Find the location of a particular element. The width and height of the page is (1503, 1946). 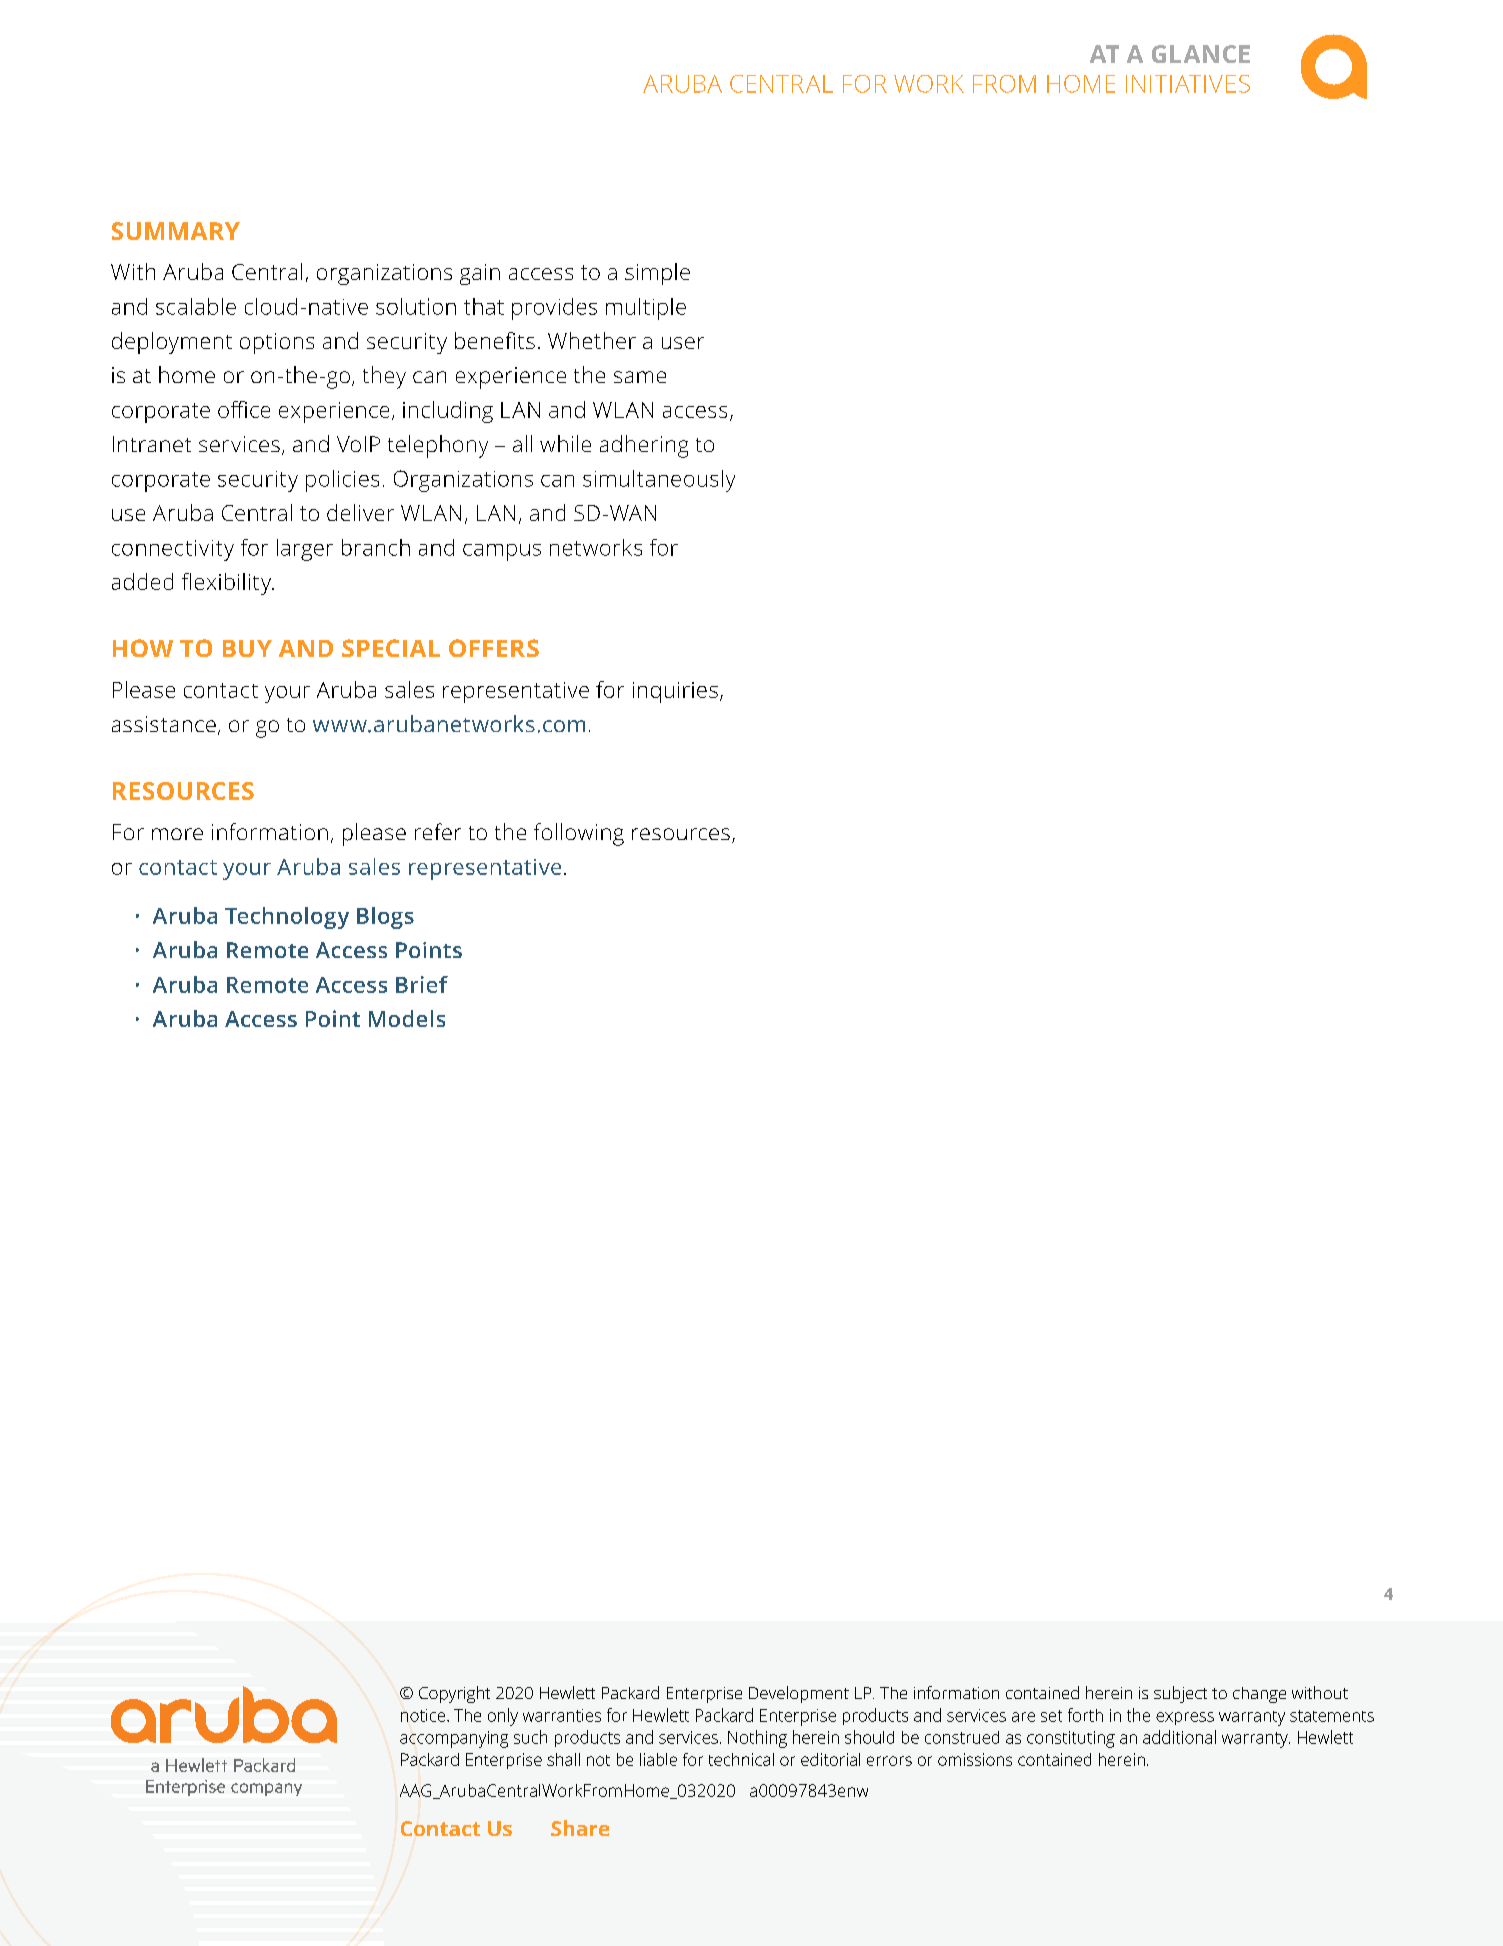

simple is located at coordinates (657, 274).
